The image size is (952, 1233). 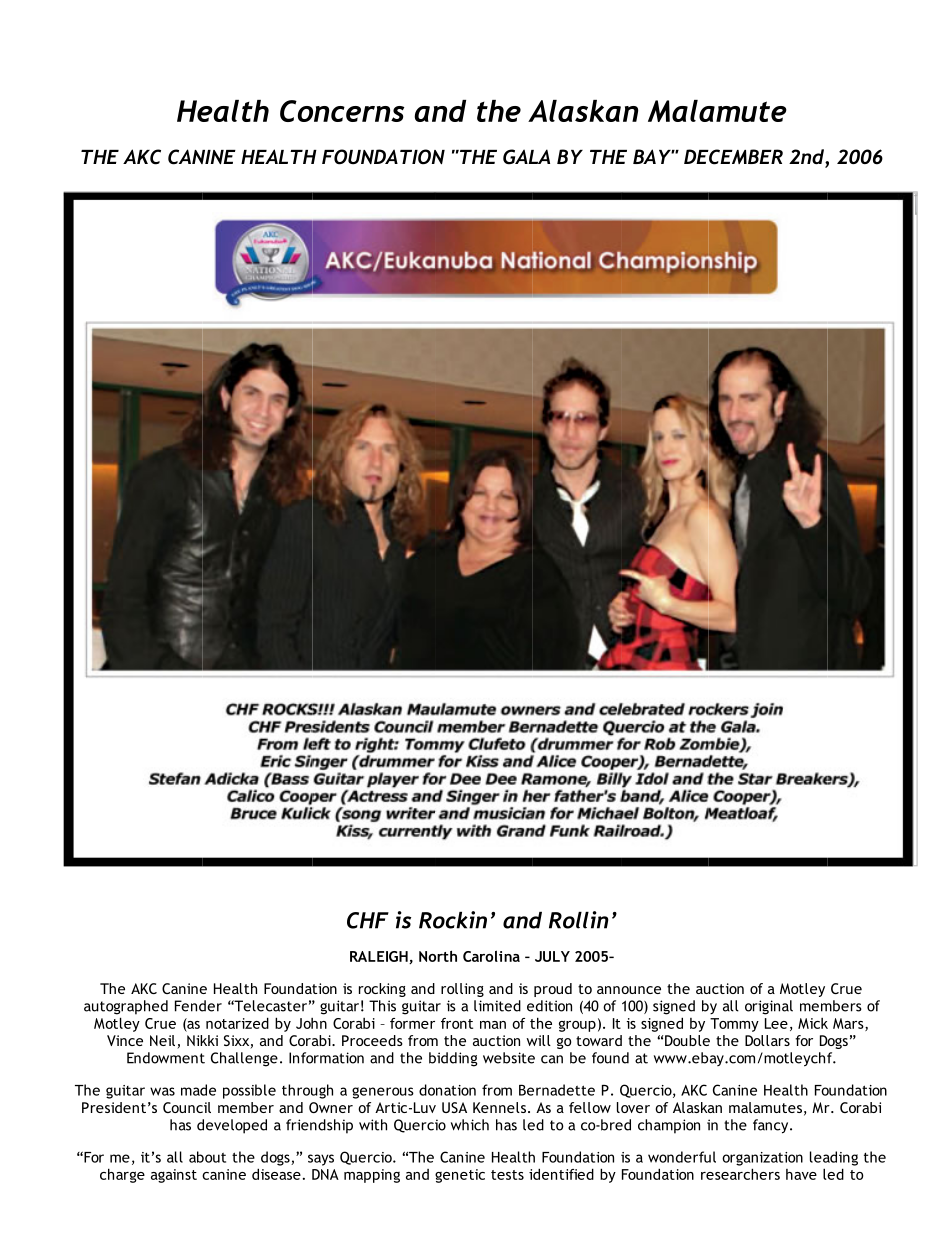 What do you see at coordinates (769, 1007) in the screenshot?
I see `original` at bounding box center [769, 1007].
